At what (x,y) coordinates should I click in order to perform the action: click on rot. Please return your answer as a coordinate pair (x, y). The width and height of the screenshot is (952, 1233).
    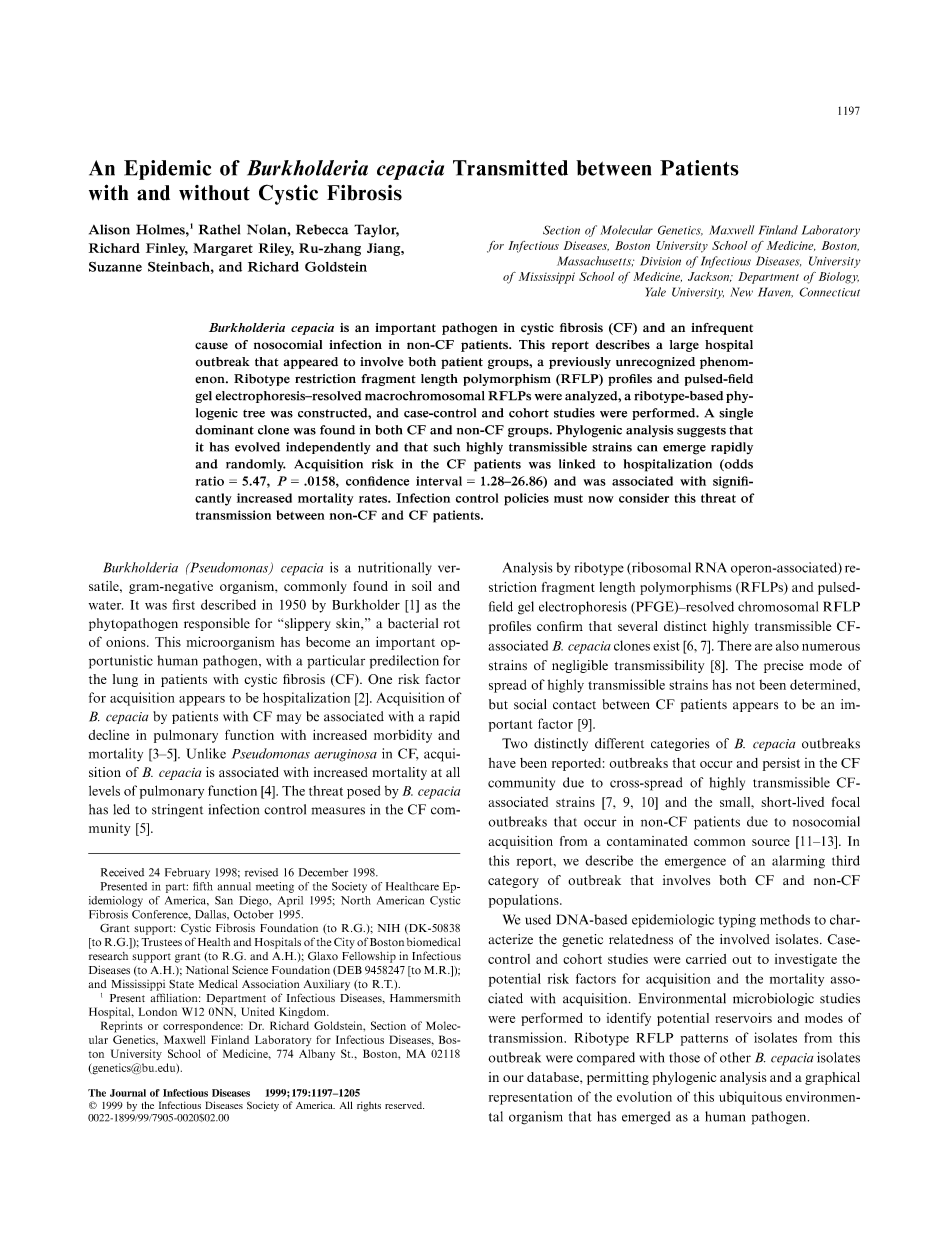
    Looking at the image, I should click on (452, 624).
